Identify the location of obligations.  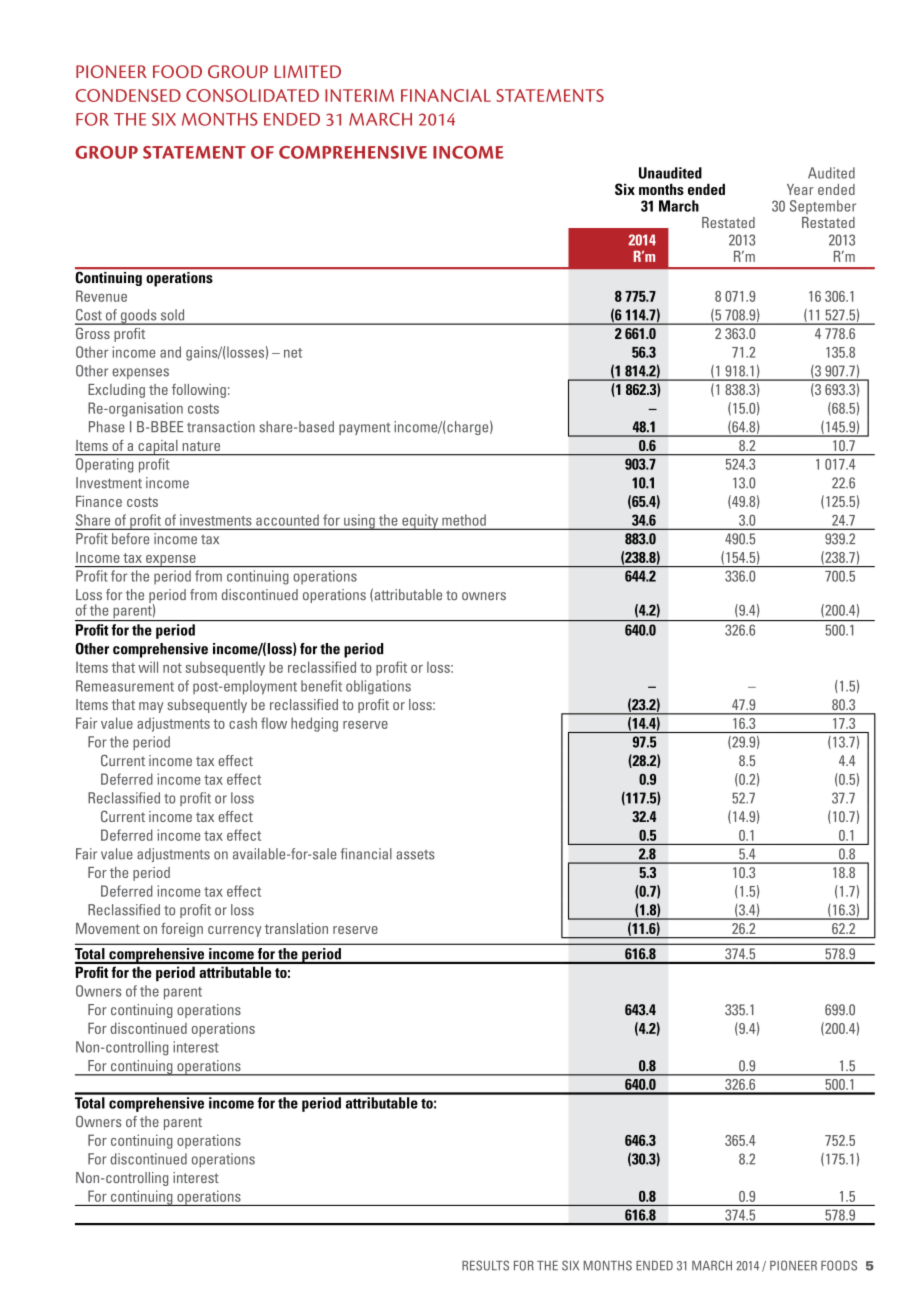
(378, 687).
